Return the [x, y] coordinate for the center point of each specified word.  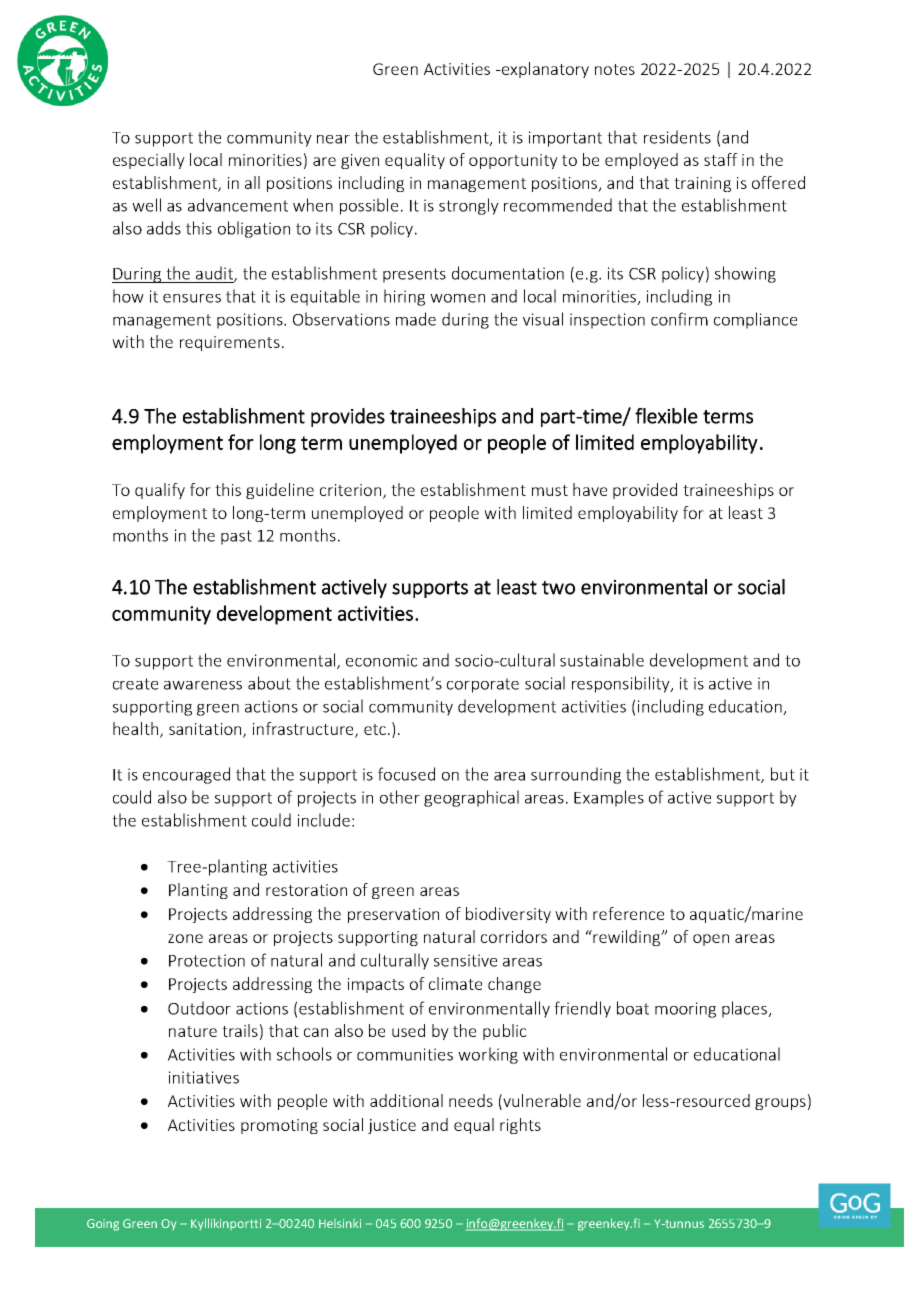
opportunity [513, 161]
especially [149, 161]
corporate [483, 685]
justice [392, 1126]
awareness [203, 685]
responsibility [622, 684]
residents [677, 137]
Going [103, 1225]
